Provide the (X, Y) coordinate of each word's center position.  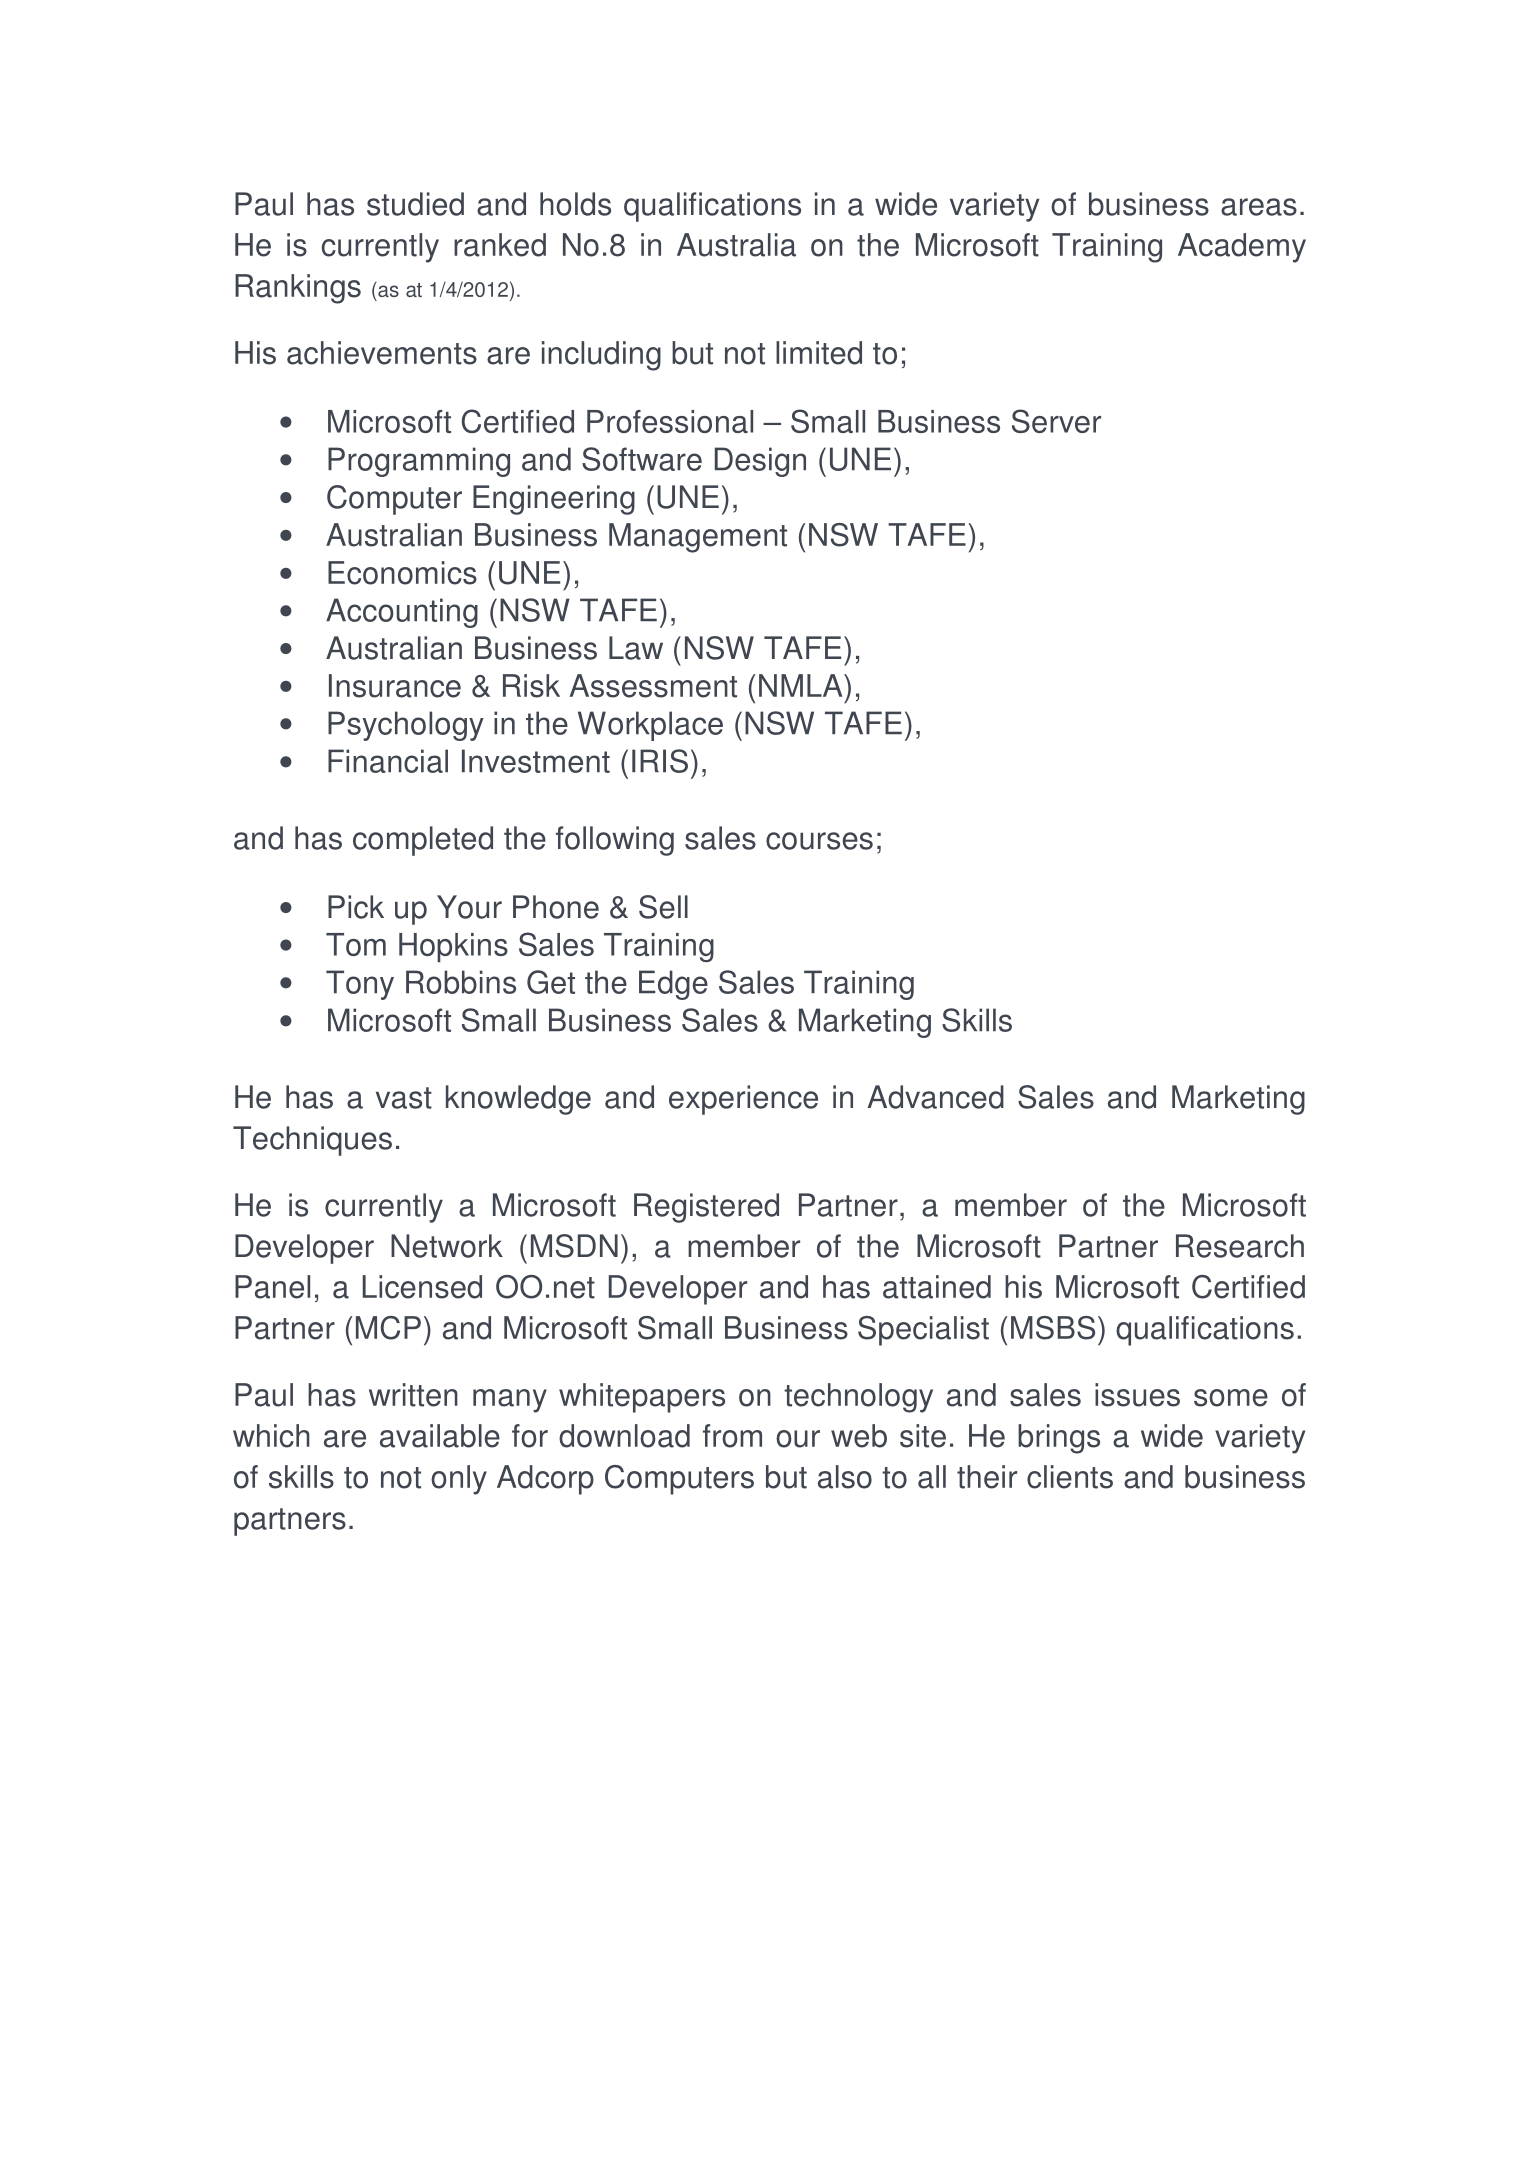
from (732, 1436)
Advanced (935, 1097)
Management (698, 538)
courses (819, 841)
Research (1240, 1246)
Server (1056, 421)
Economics (402, 573)
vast (404, 1098)
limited (819, 353)
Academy (1242, 248)
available (440, 1436)
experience (743, 1100)
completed (423, 841)
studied (415, 204)
